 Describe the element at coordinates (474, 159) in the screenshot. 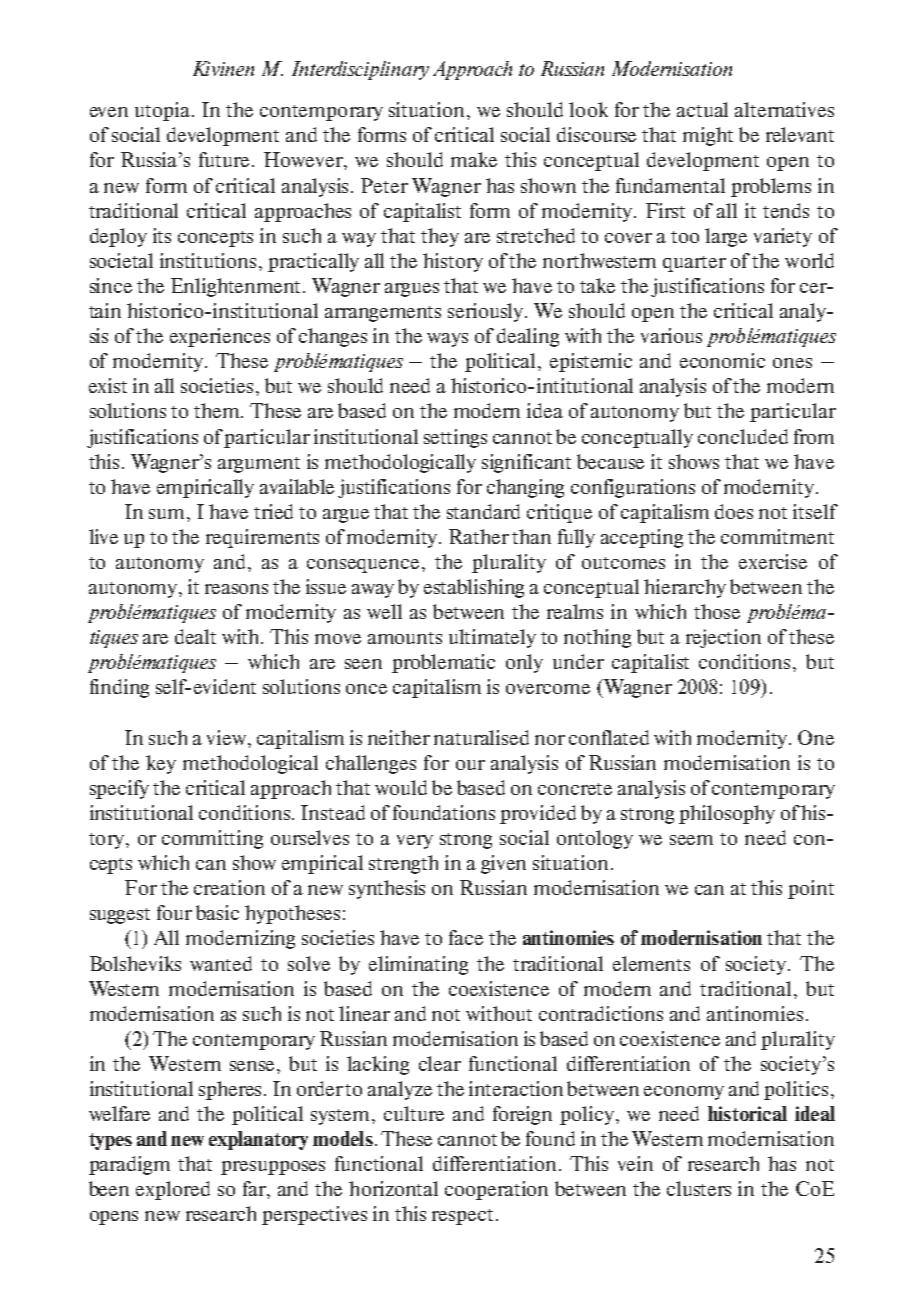

I see `make` at that location.
